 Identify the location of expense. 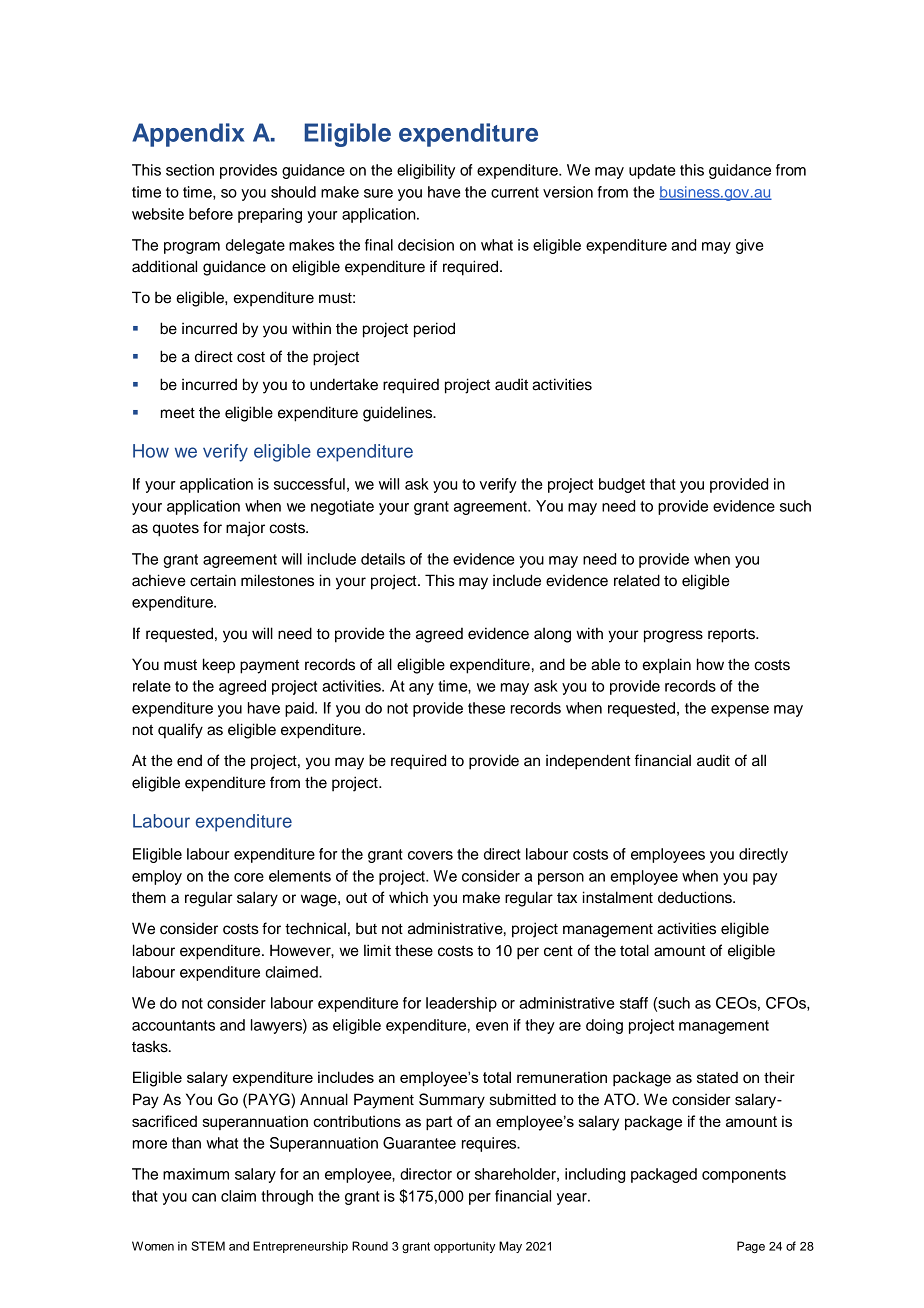
(740, 711).
